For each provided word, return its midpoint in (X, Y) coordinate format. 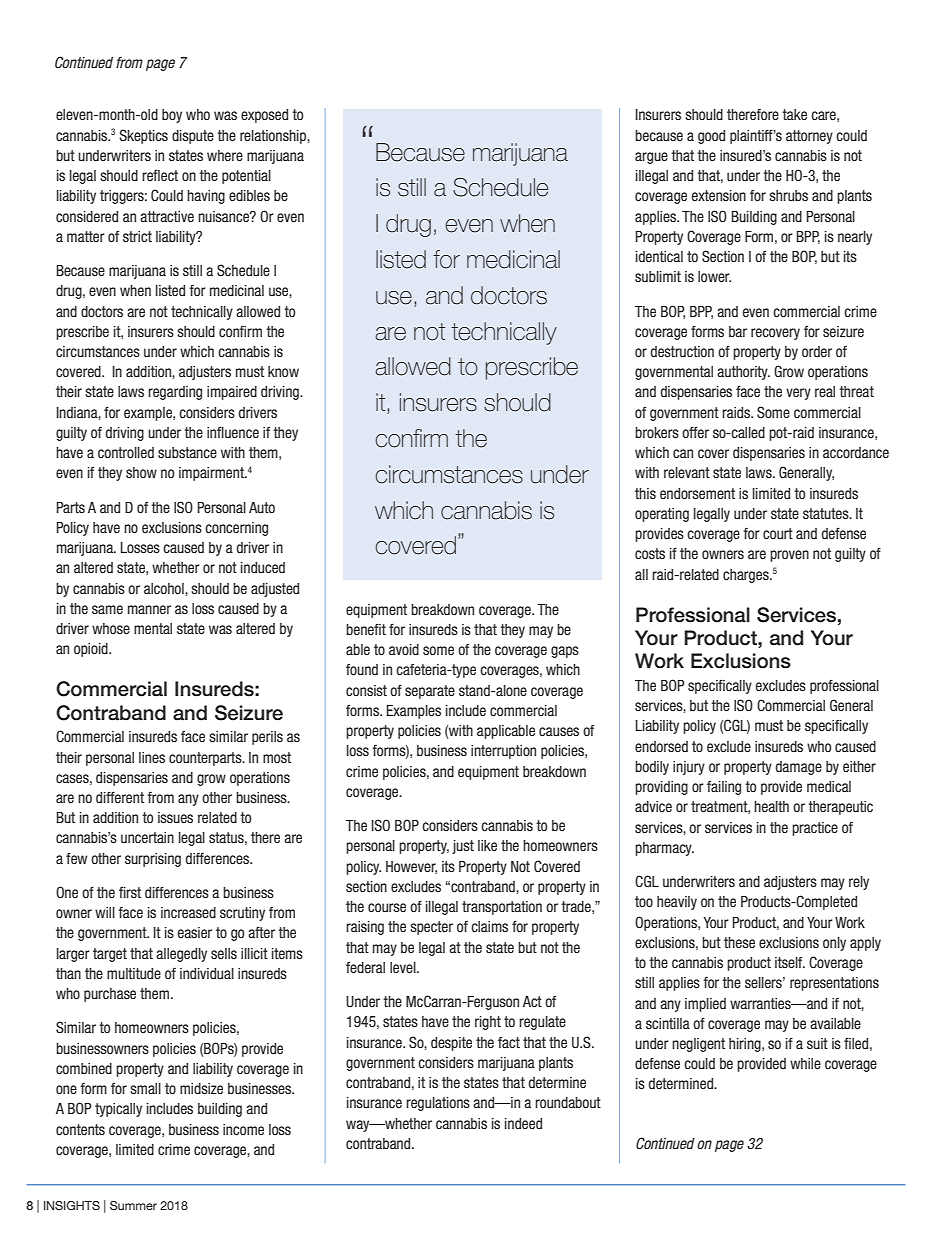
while (805, 1063)
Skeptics (143, 136)
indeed (523, 1123)
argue (651, 158)
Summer (133, 1205)
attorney (809, 137)
